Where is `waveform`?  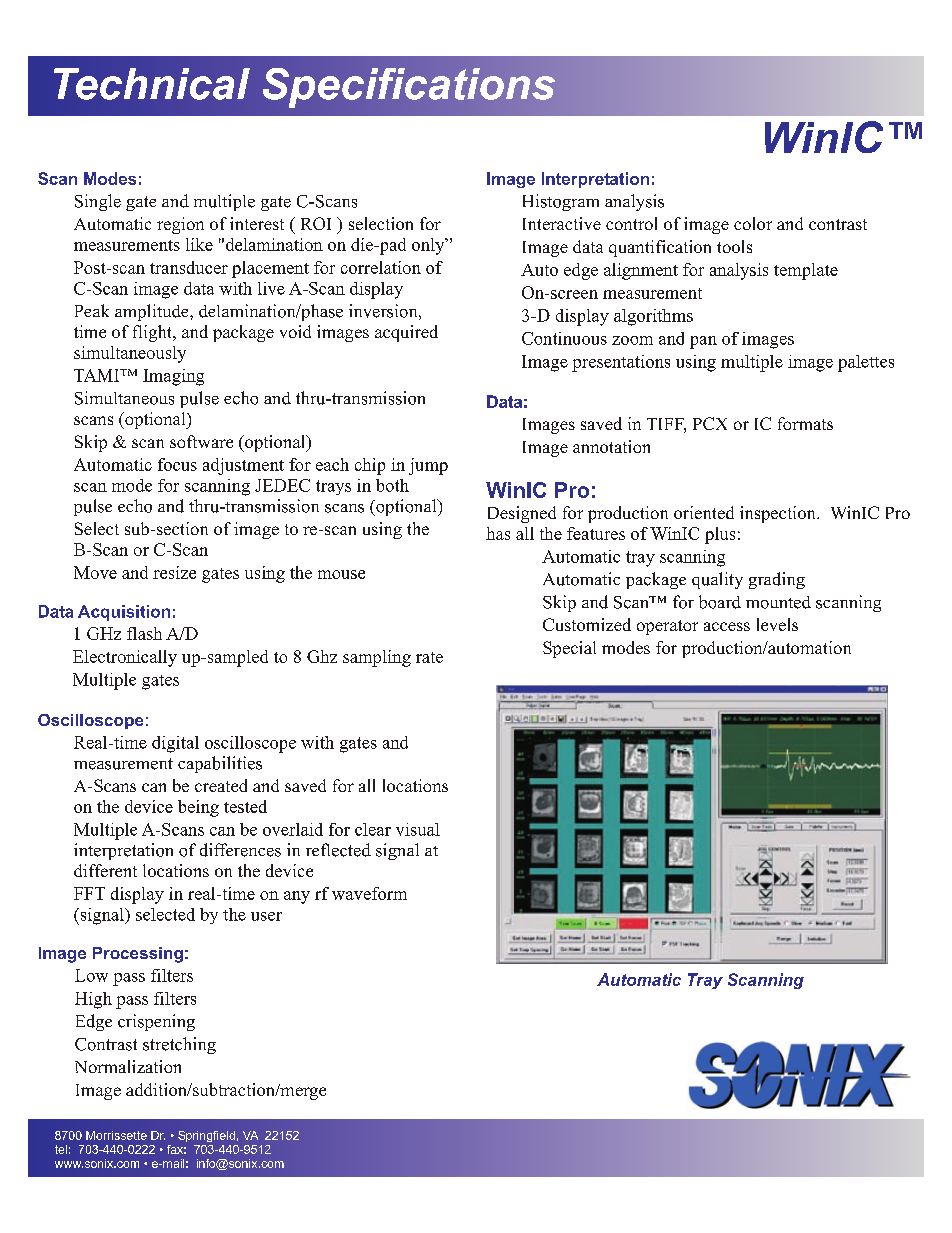
waveform is located at coordinates (369, 893).
